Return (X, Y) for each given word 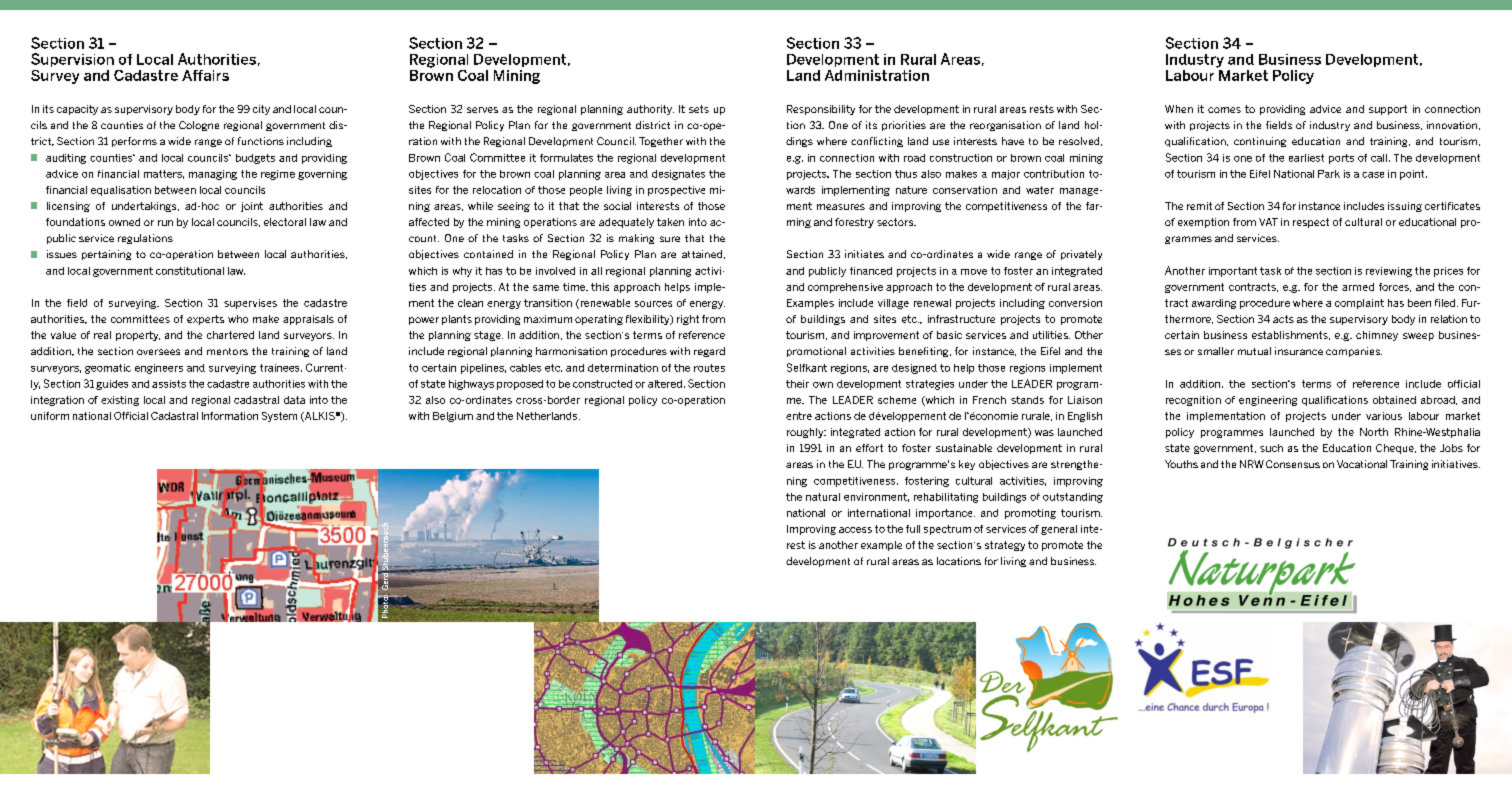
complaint (1359, 304)
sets (699, 109)
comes (1224, 110)
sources (653, 304)
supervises (250, 304)
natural (823, 497)
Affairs (205, 75)
